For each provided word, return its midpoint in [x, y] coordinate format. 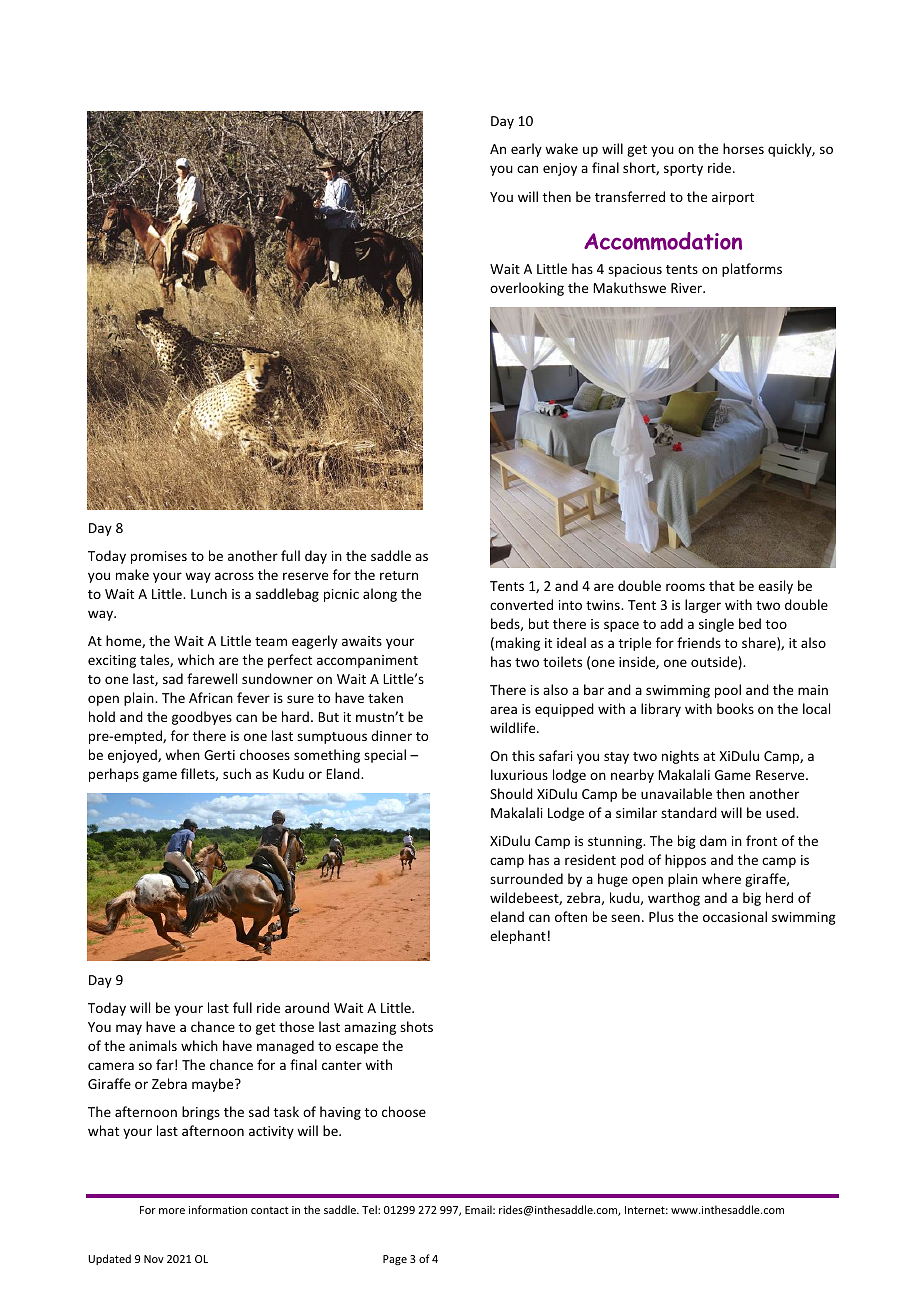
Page [395, 1260]
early [526, 150]
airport [733, 198]
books [735, 708]
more [172, 1211]
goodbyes [202, 718]
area [503, 710]
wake [561, 148]
